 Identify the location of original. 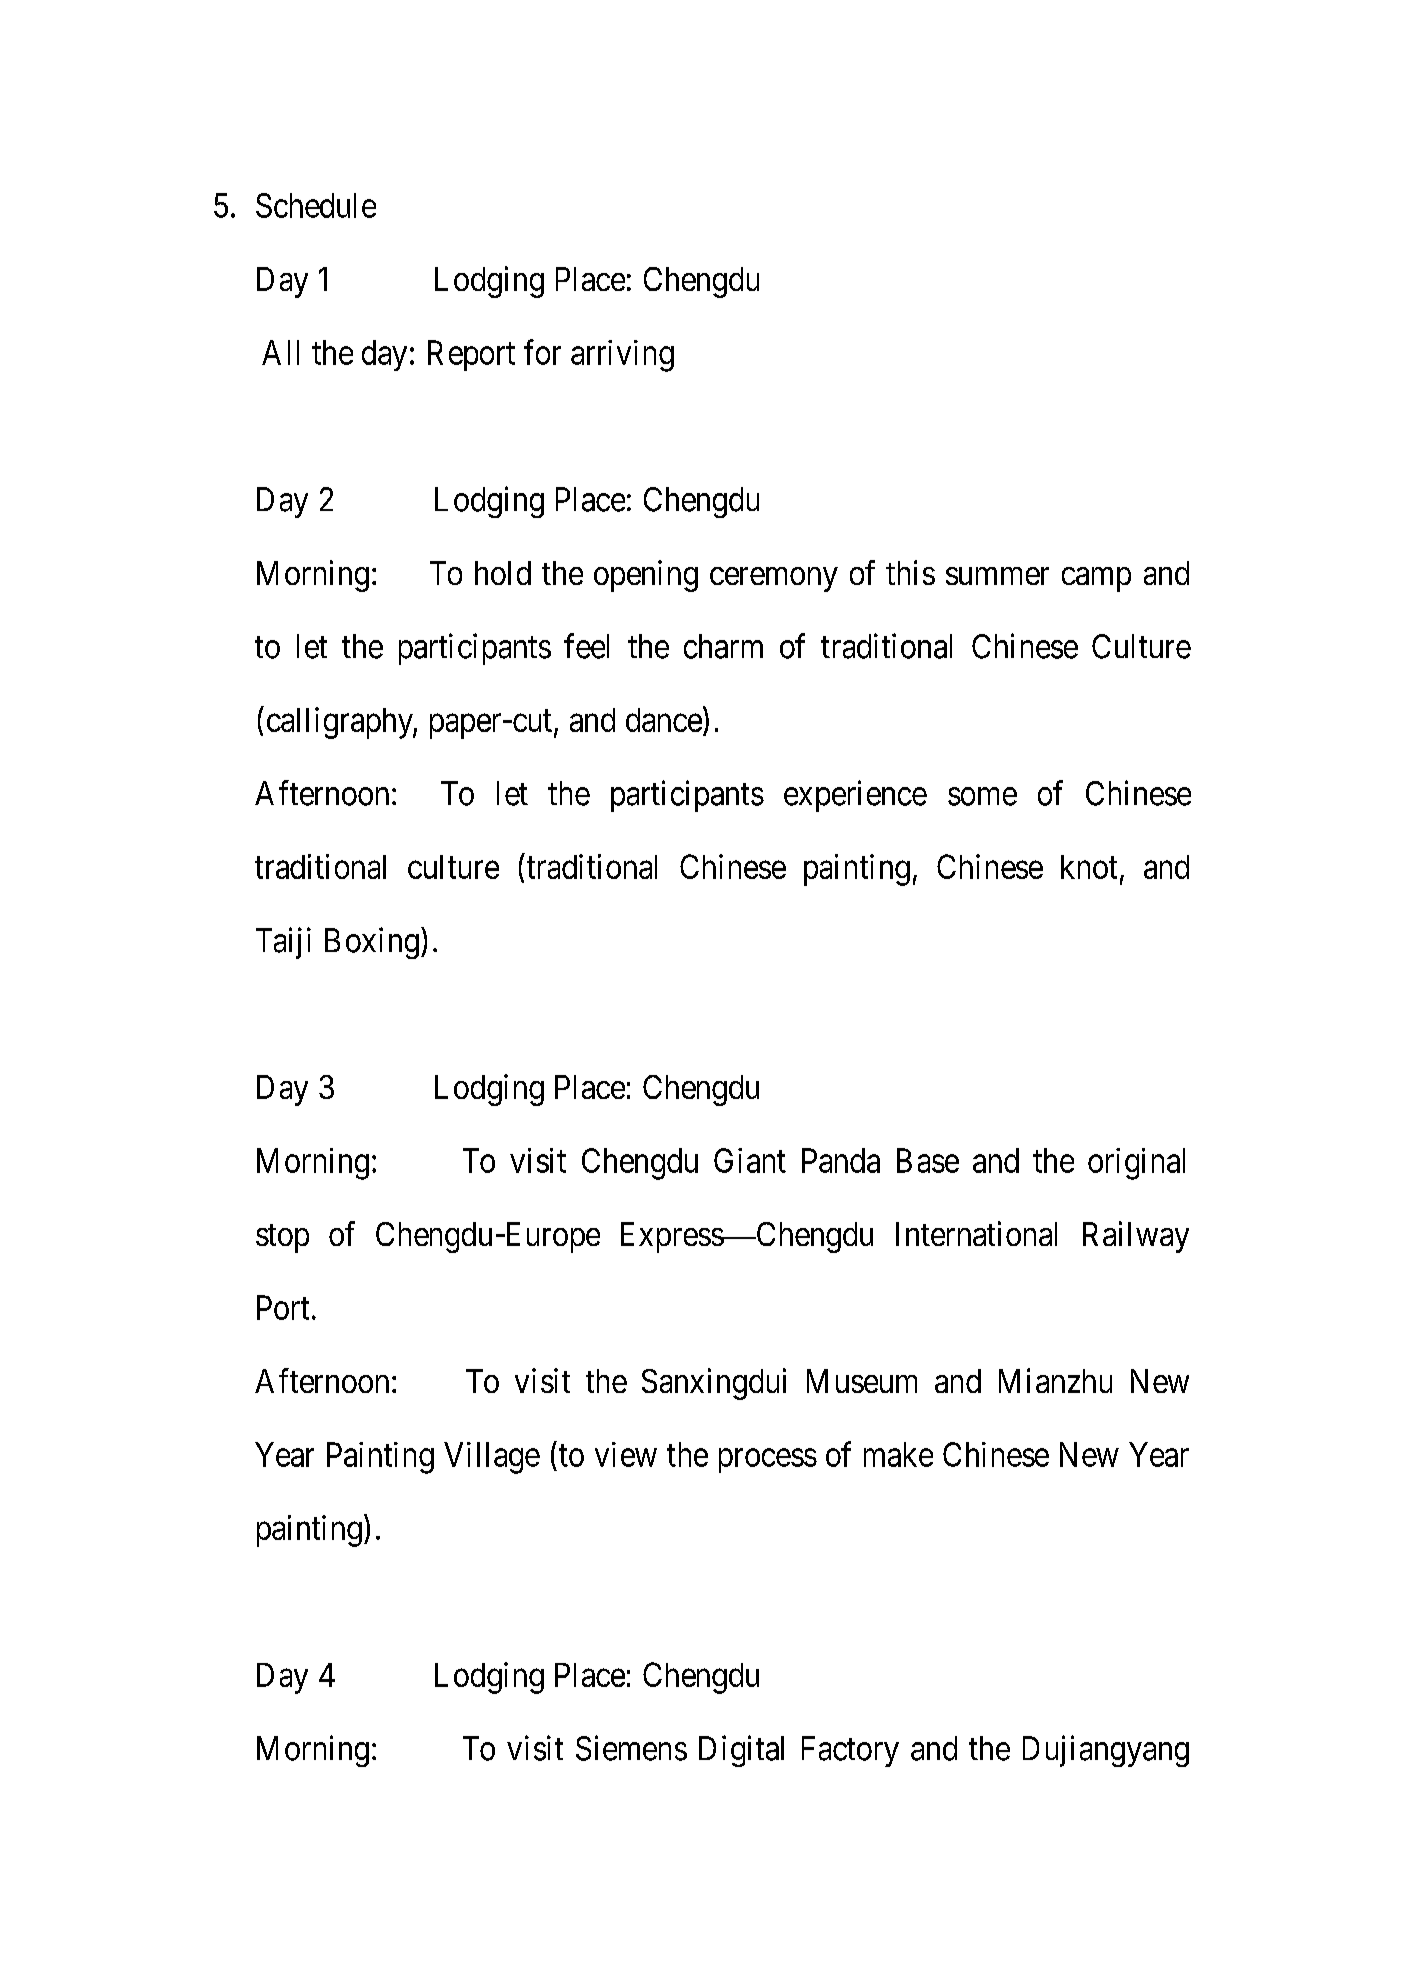
(1136, 1164).
